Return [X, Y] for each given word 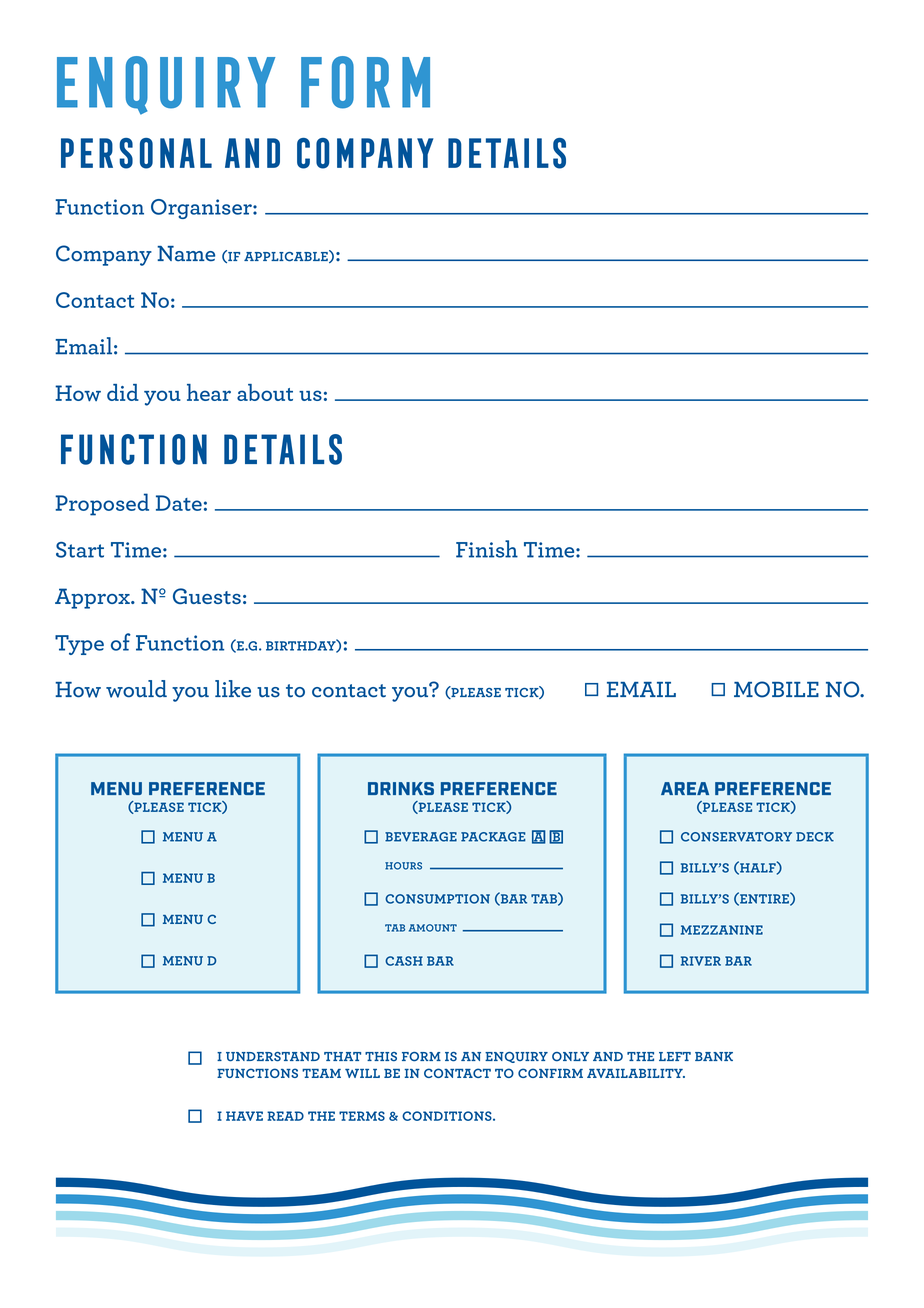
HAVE [244, 1116]
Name [186, 254]
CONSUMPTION [437, 899]
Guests [207, 596]
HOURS [403, 866]
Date [179, 503]
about [265, 392]
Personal [136, 153]
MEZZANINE [722, 930]
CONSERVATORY [736, 837]
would [136, 689]
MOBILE [776, 689]
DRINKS [401, 788]
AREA [685, 788]
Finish [487, 549]
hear [209, 392]
